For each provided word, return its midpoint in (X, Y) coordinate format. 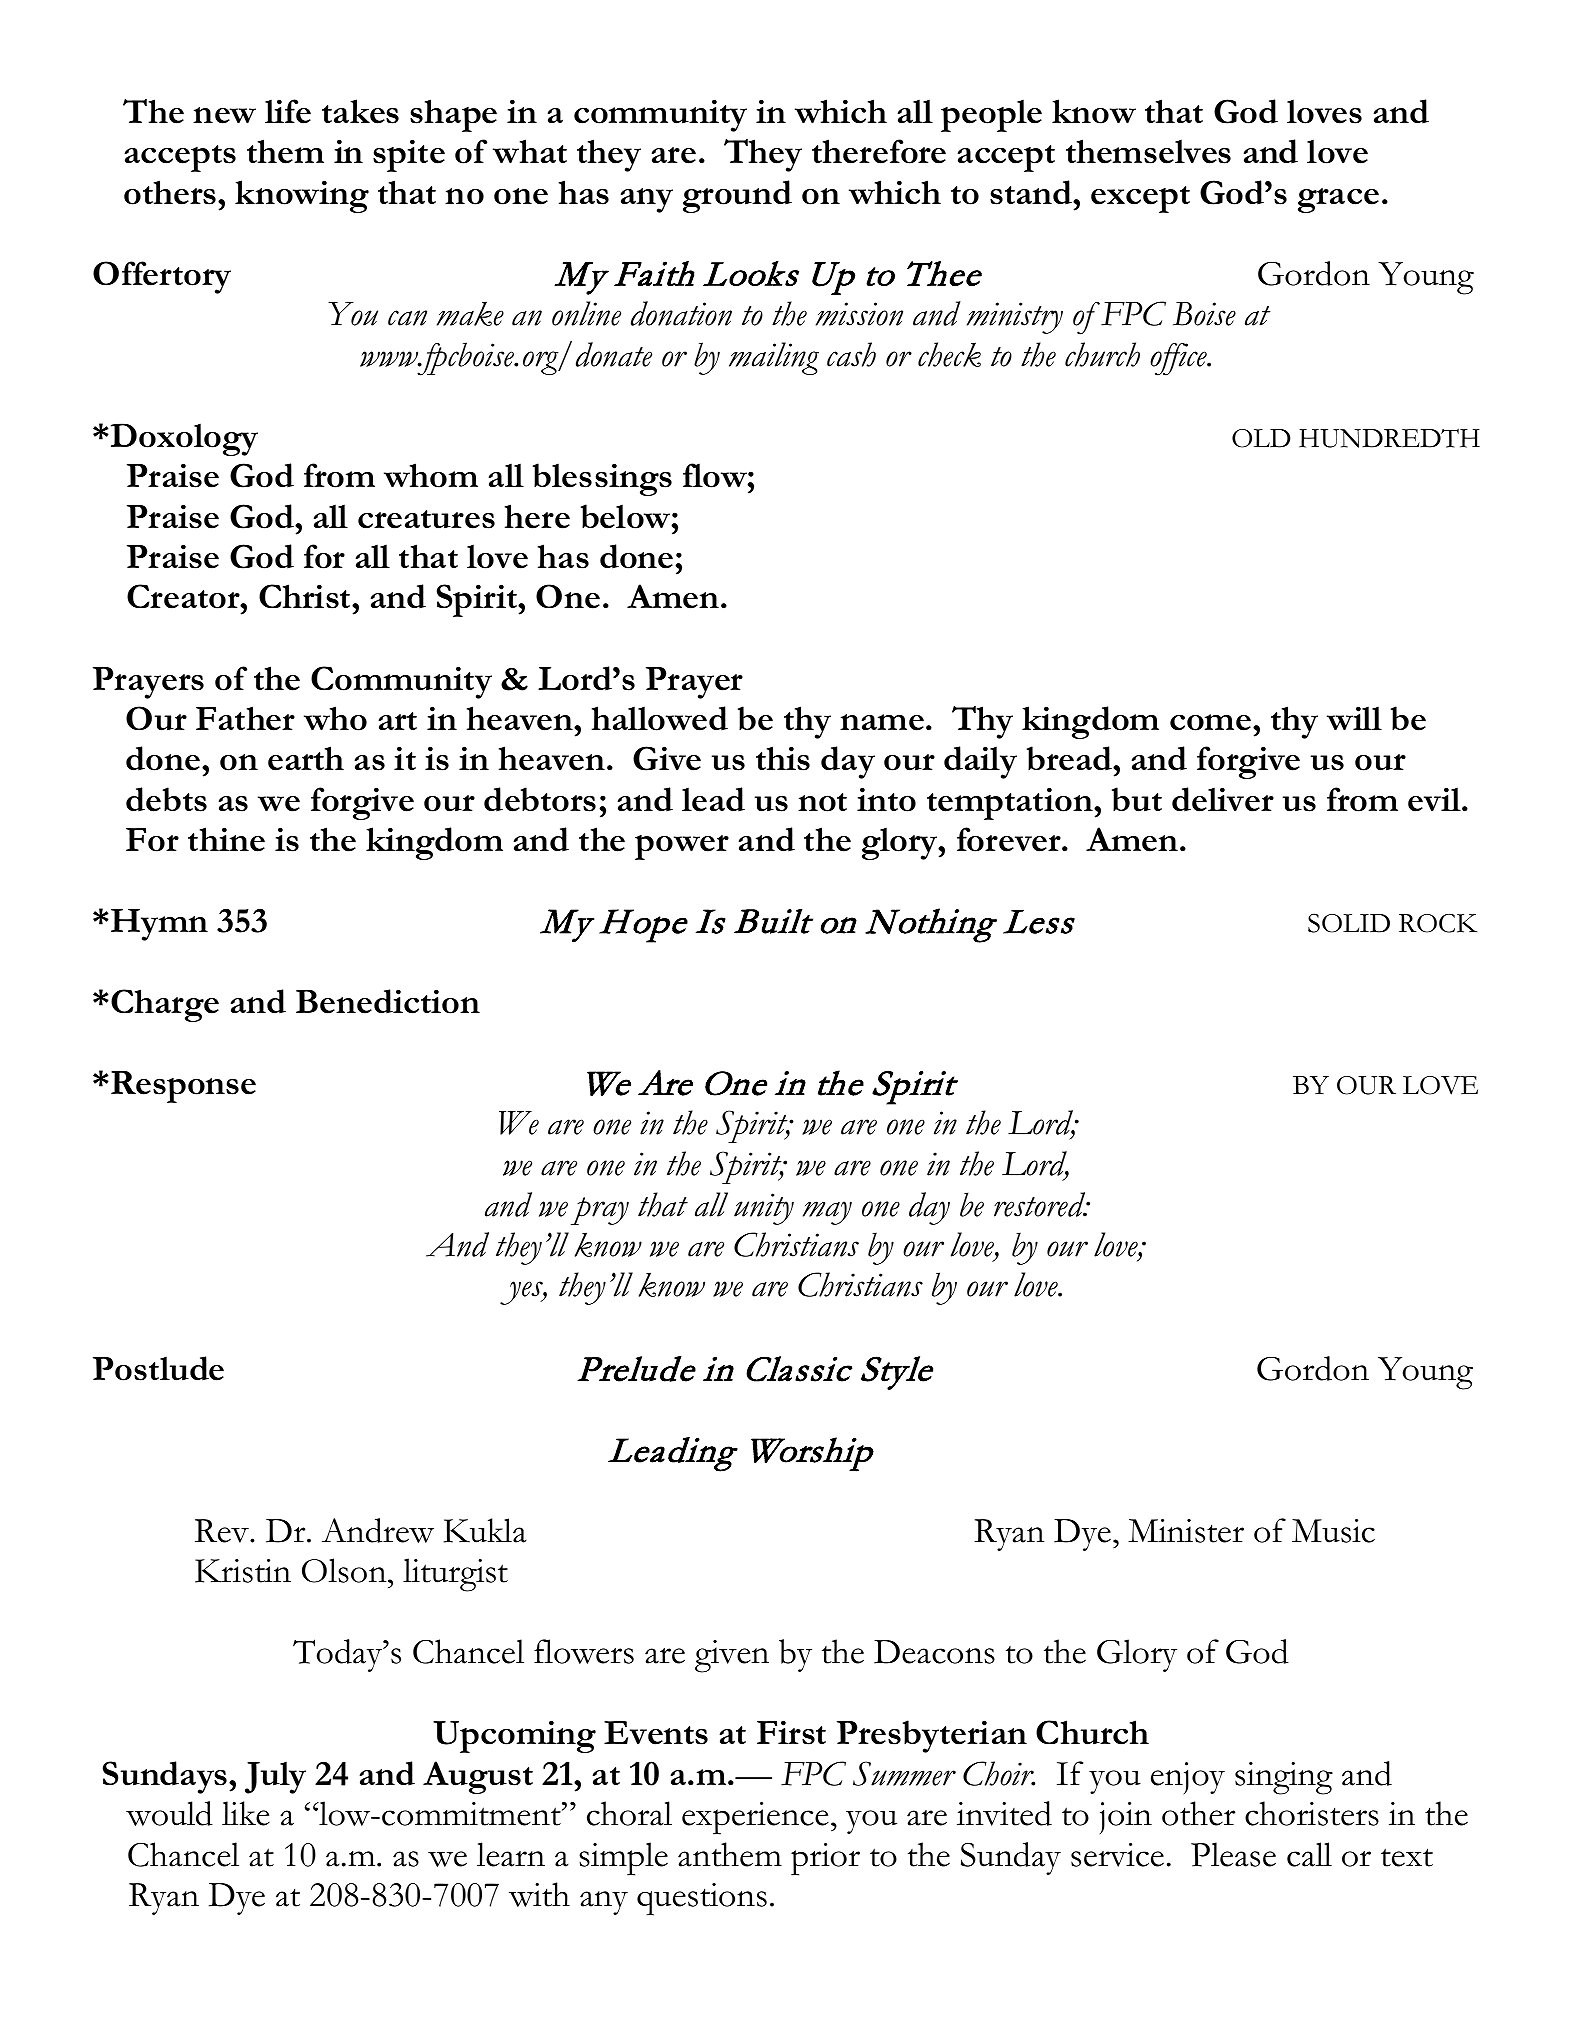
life (288, 111)
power (682, 847)
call (1309, 1854)
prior (825, 1859)
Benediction (388, 1001)
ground (737, 196)
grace (1338, 200)
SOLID (1349, 923)
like (246, 1813)
